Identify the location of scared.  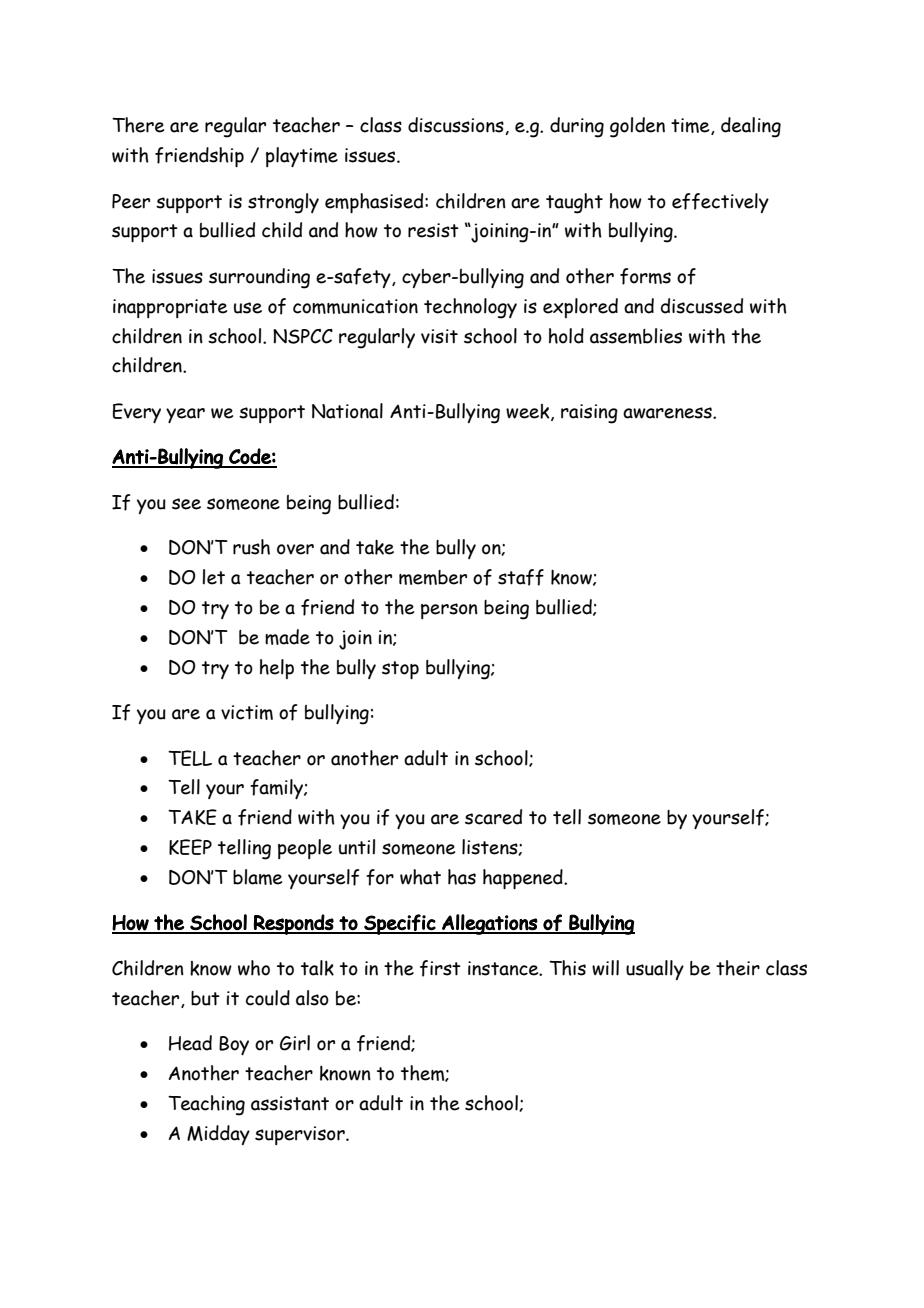
(493, 817).
